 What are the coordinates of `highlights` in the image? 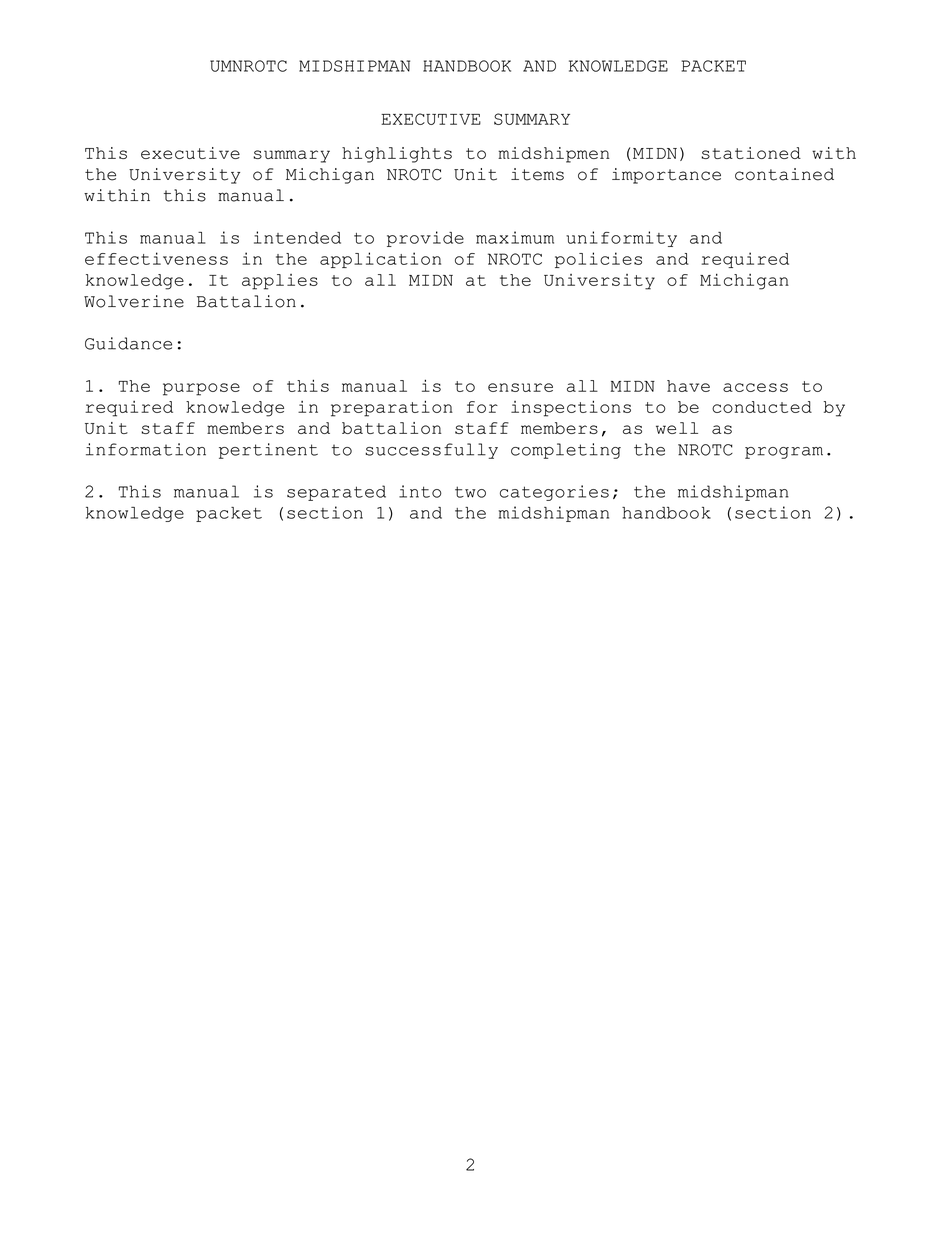 It's located at (397, 155).
